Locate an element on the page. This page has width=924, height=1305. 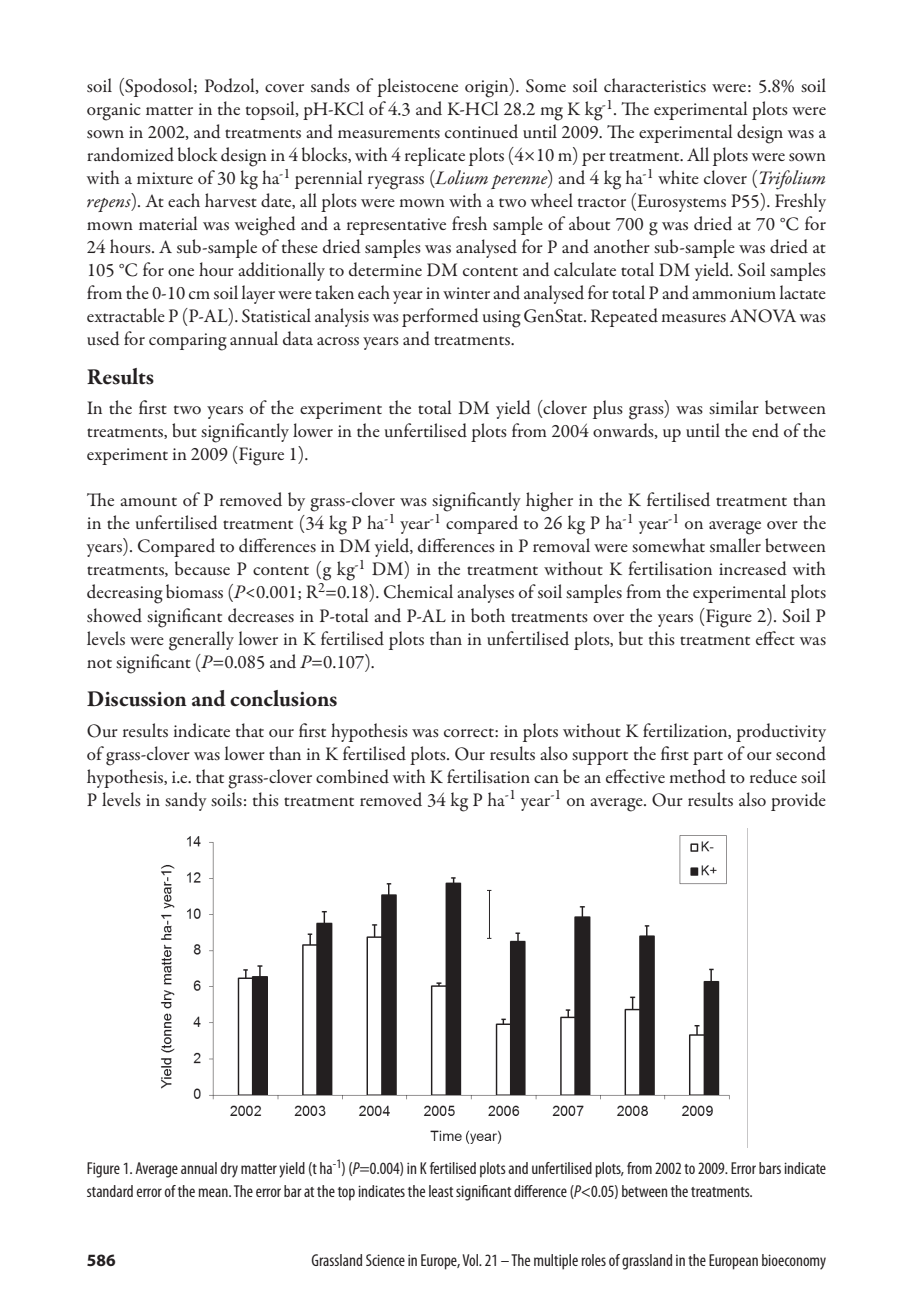
continued is located at coordinates (481, 131).
